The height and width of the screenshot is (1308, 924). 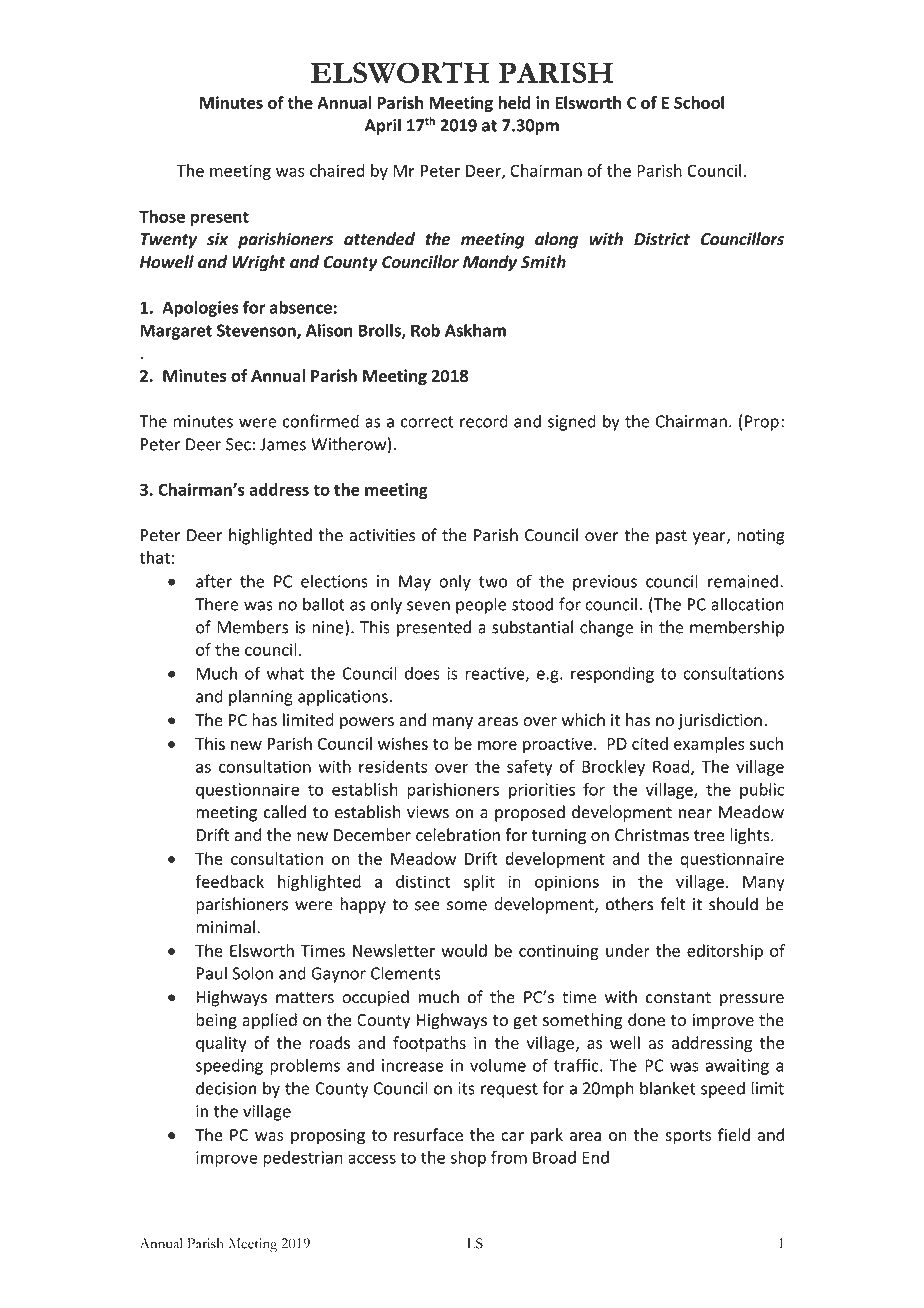 I want to click on split, so click(x=479, y=883).
